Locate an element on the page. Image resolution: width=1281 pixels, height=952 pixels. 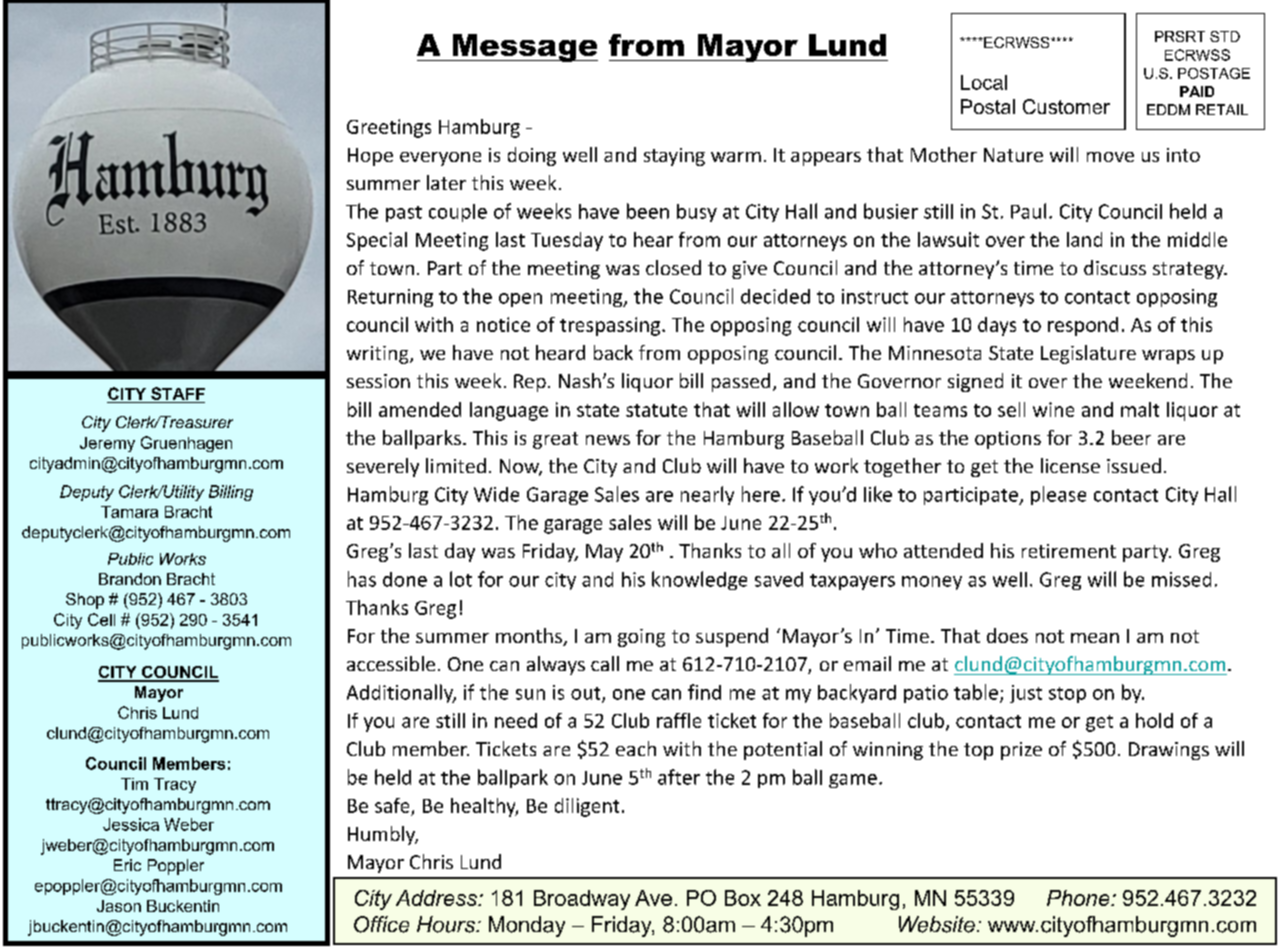
Greetings is located at coordinates (389, 128).
